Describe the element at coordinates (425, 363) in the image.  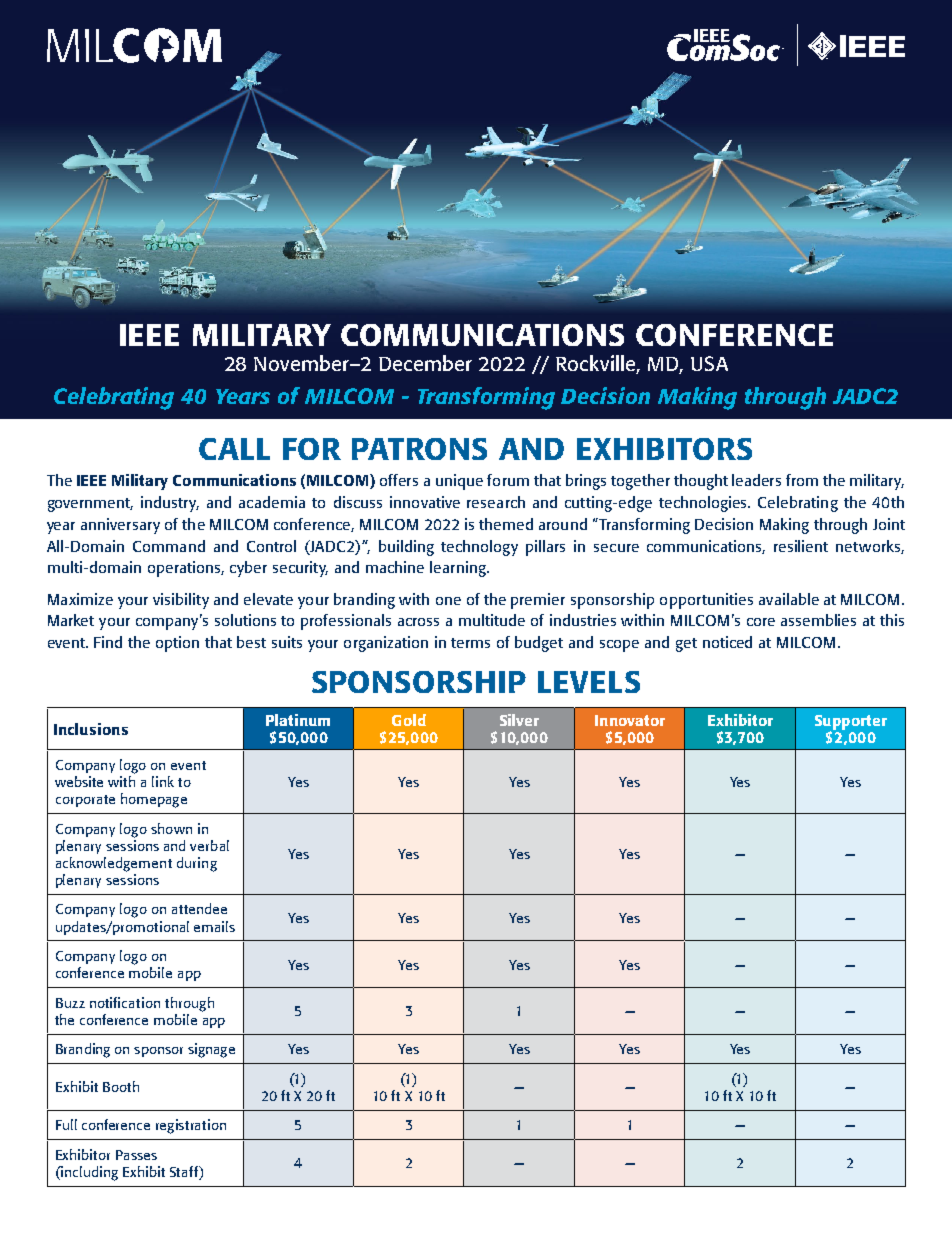
I see `December` at that location.
